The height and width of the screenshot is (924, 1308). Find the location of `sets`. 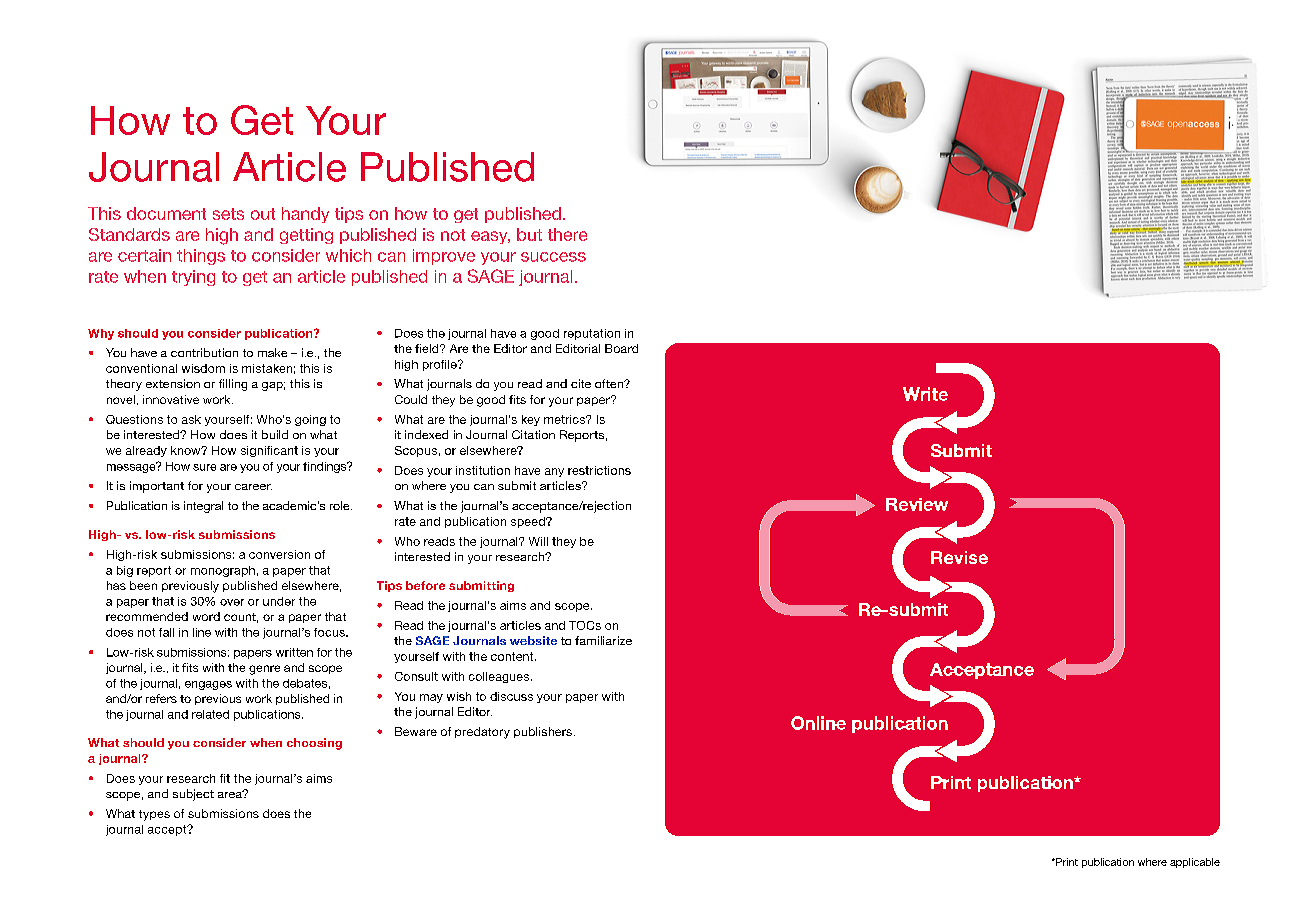

sets is located at coordinates (228, 214).
